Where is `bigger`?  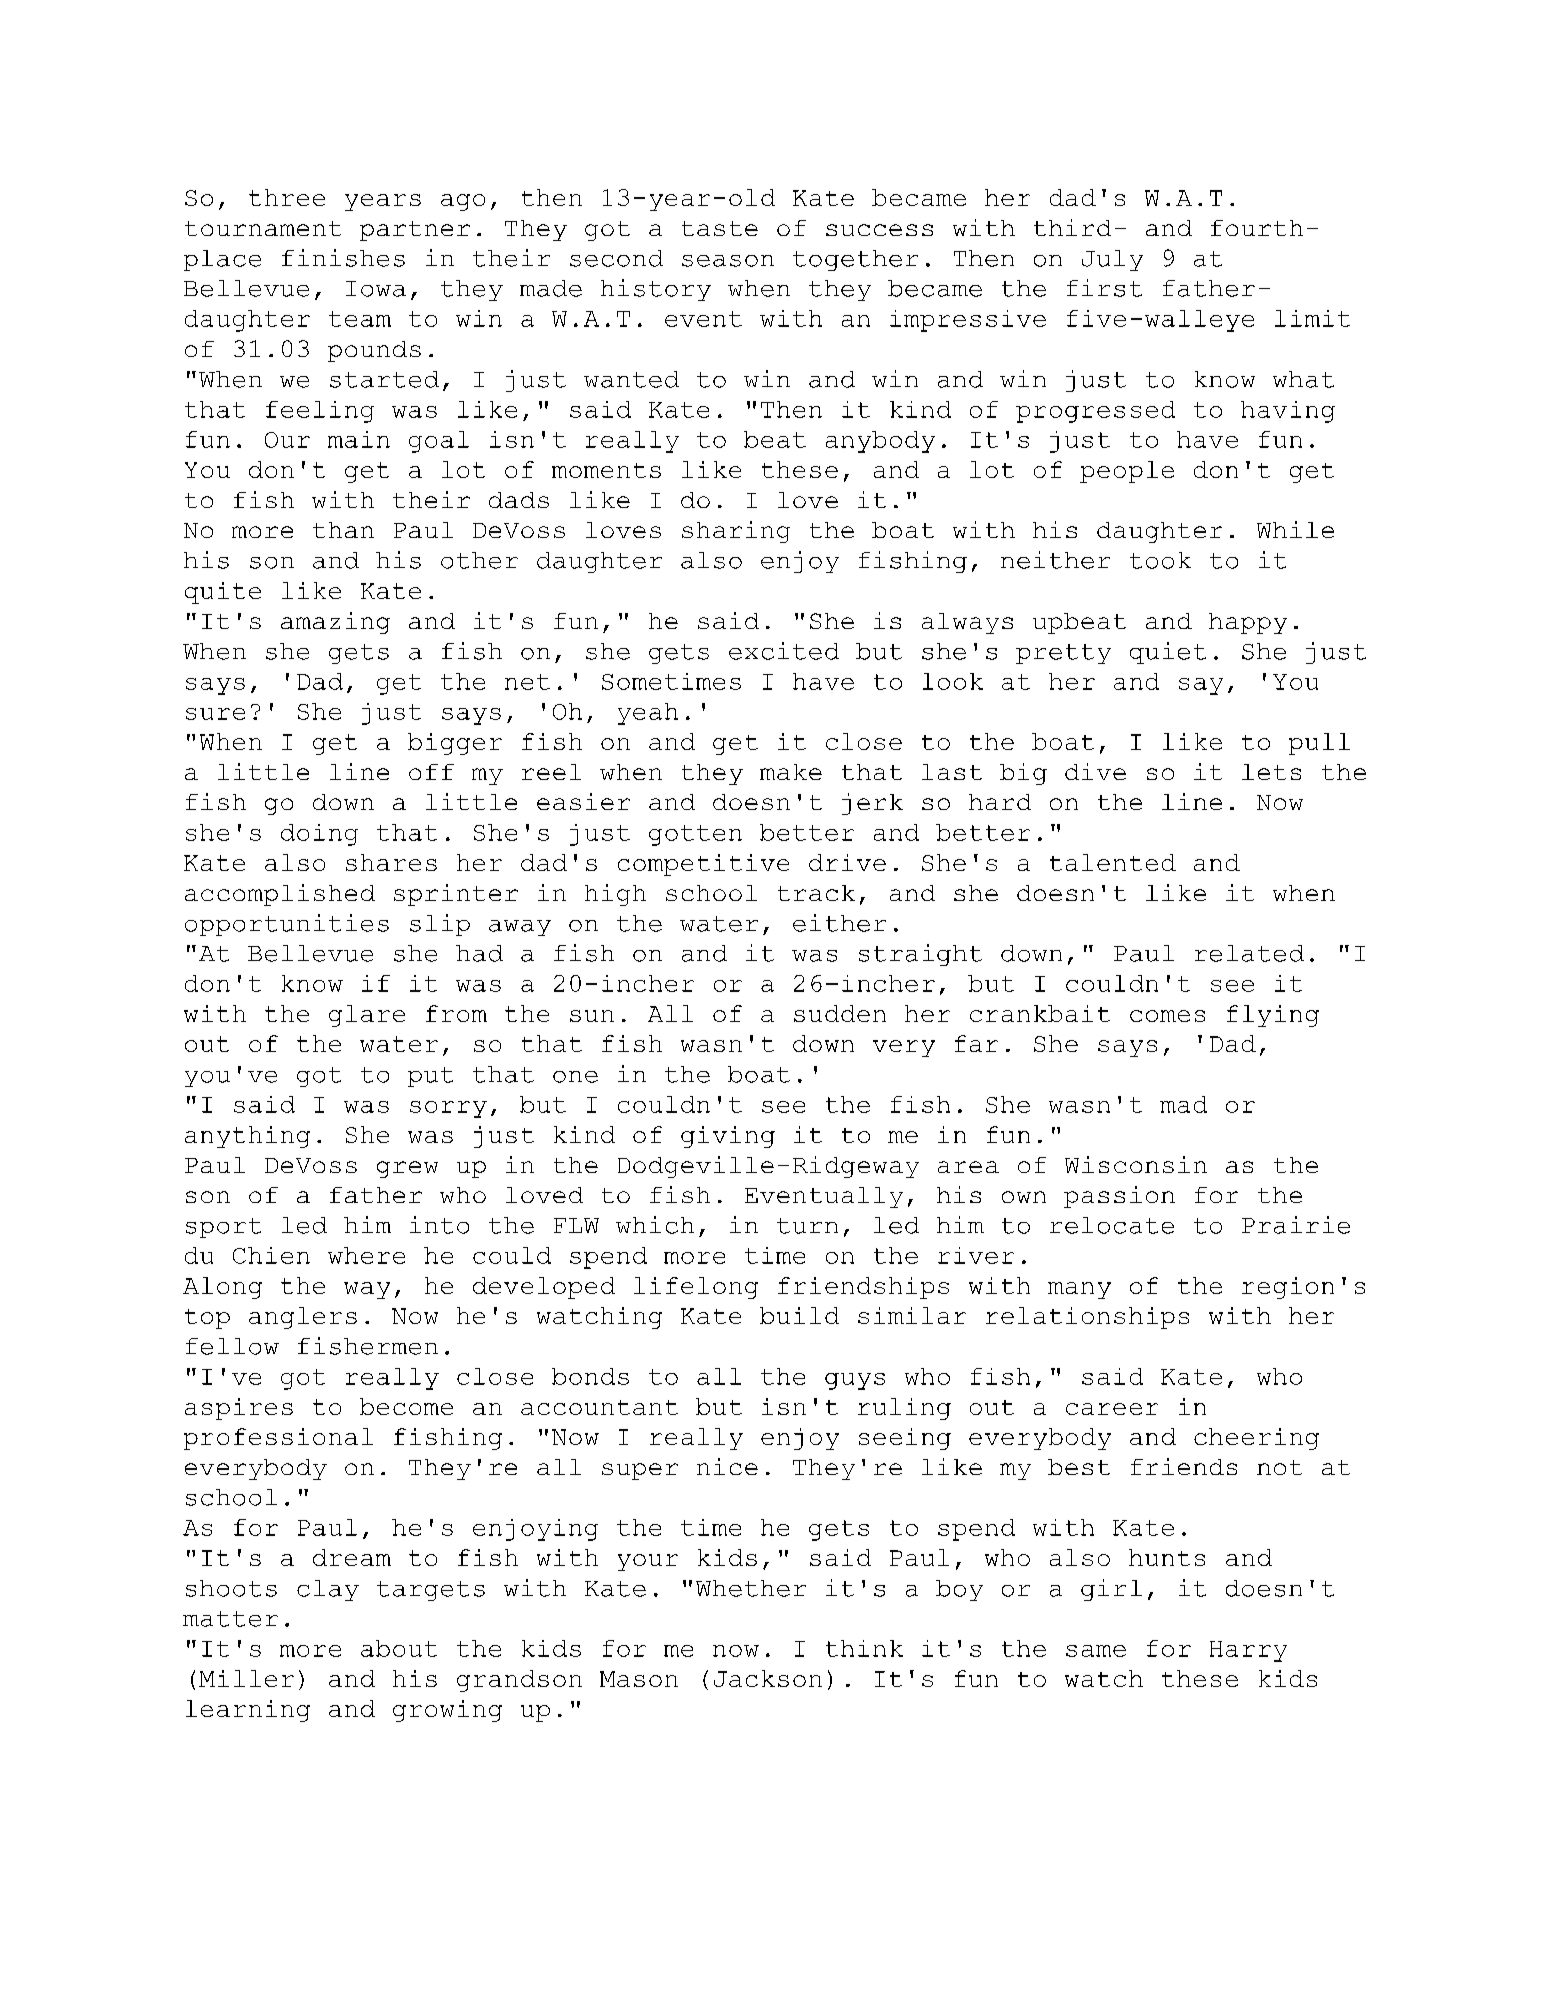 bigger is located at coordinates (455, 744).
